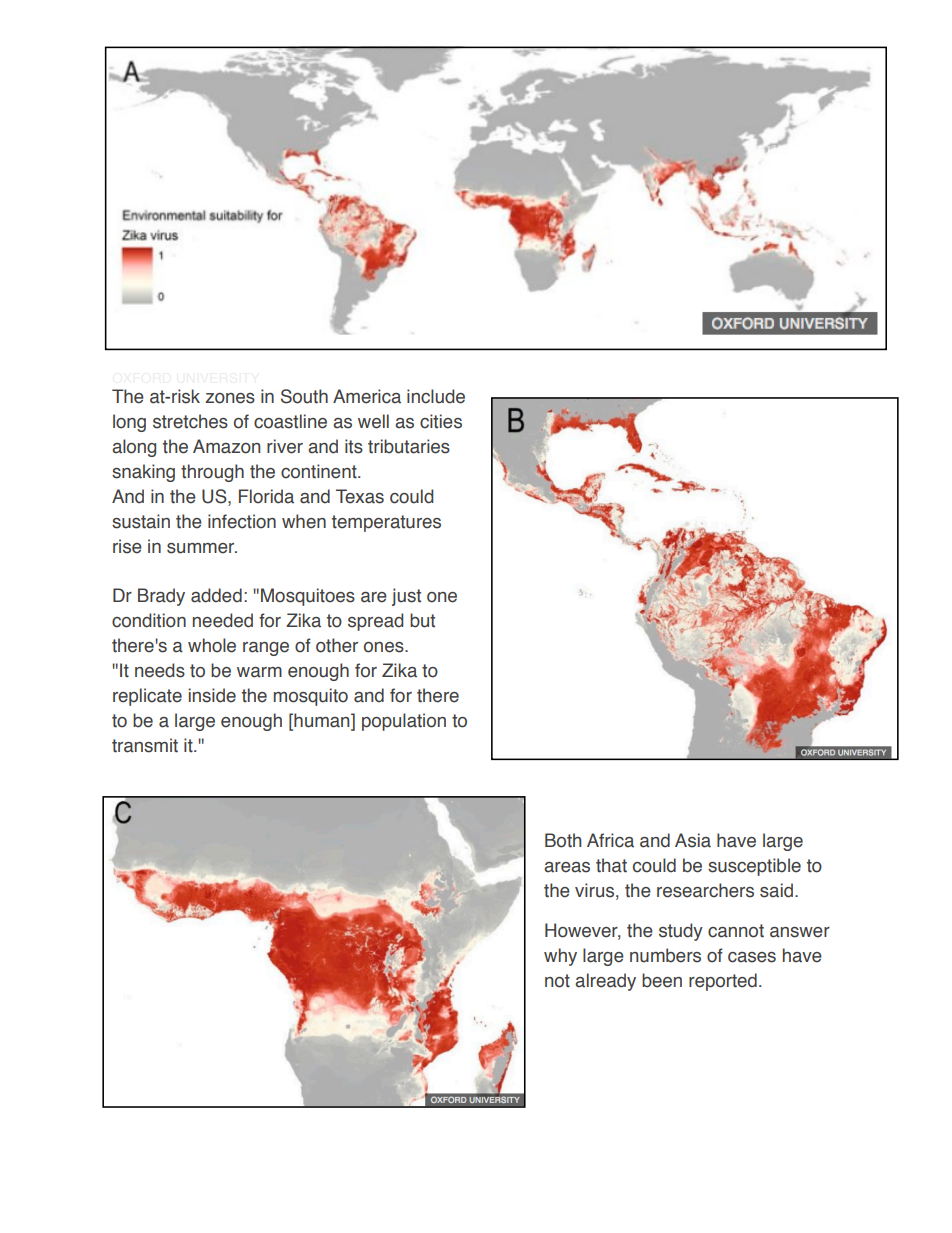 The height and width of the screenshot is (1233, 952). I want to click on just, so click(406, 597).
